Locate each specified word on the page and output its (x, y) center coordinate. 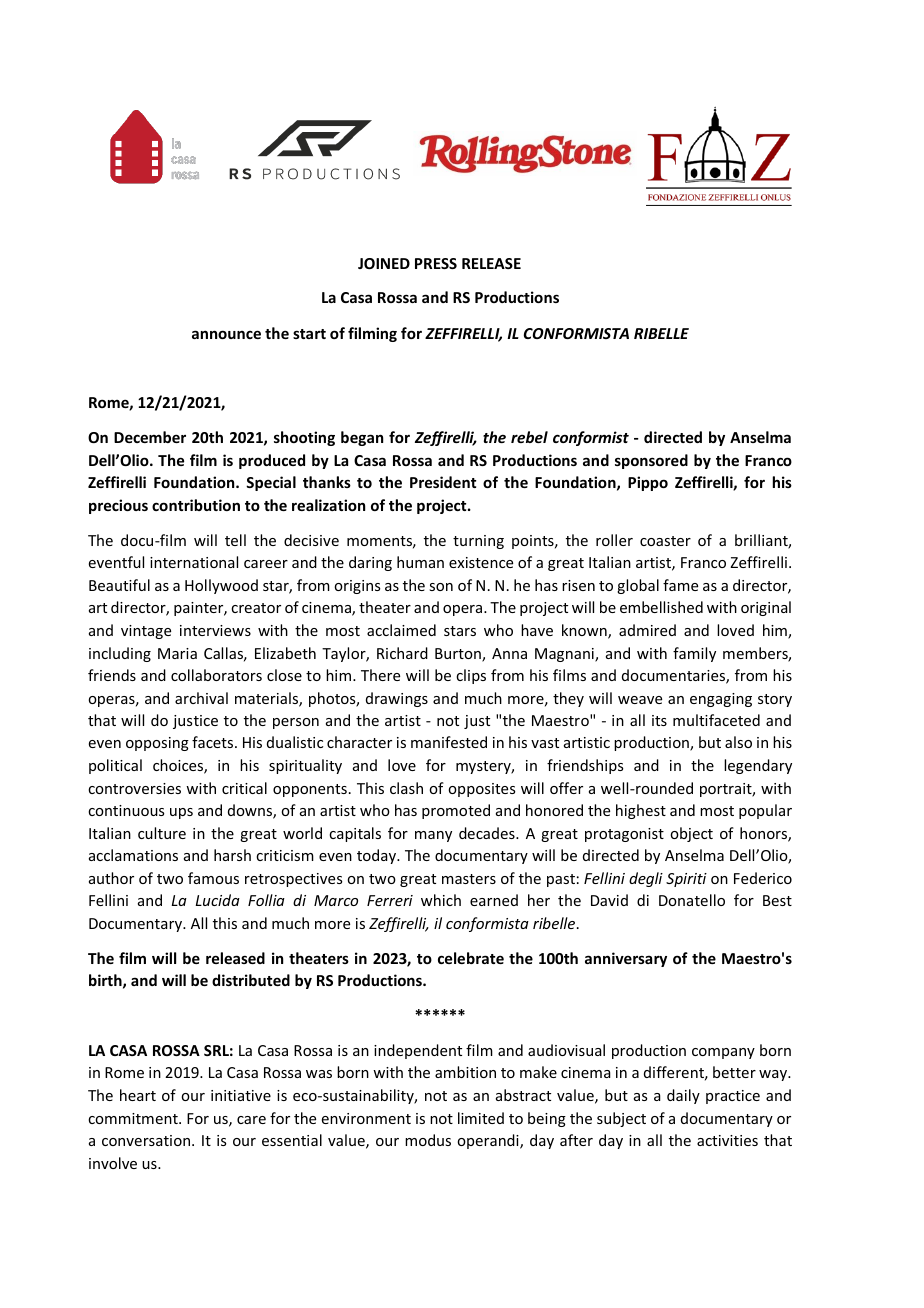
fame (680, 585)
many (433, 836)
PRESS (436, 263)
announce (226, 334)
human (420, 562)
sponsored (651, 461)
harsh (232, 855)
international (194, 562)
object (691, 834)
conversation (147, 1140)
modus (428, 1140)
